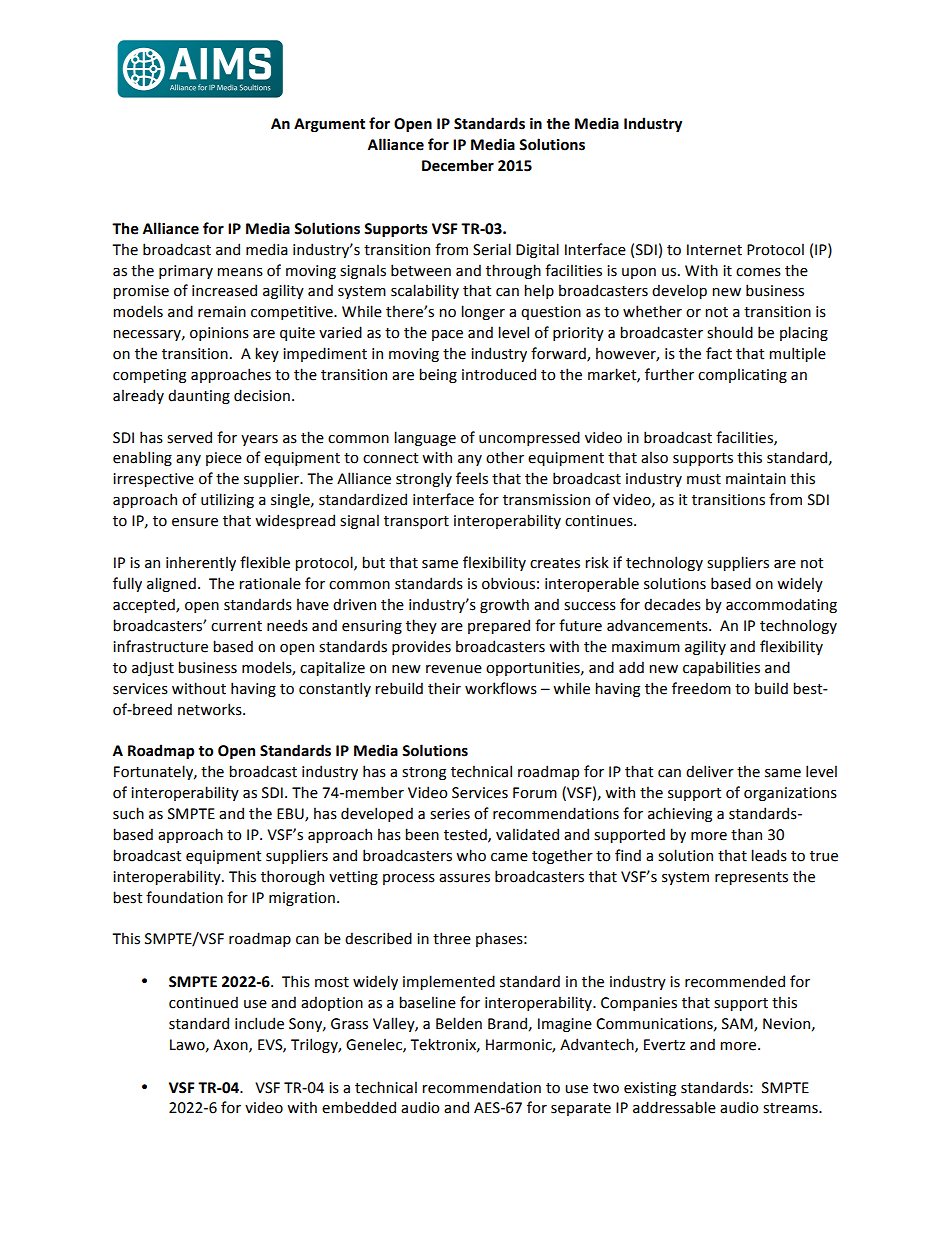 Image resolution: width=952 pixels, height=1233 pixels. I want to click on ensure, so click(195, 522).
